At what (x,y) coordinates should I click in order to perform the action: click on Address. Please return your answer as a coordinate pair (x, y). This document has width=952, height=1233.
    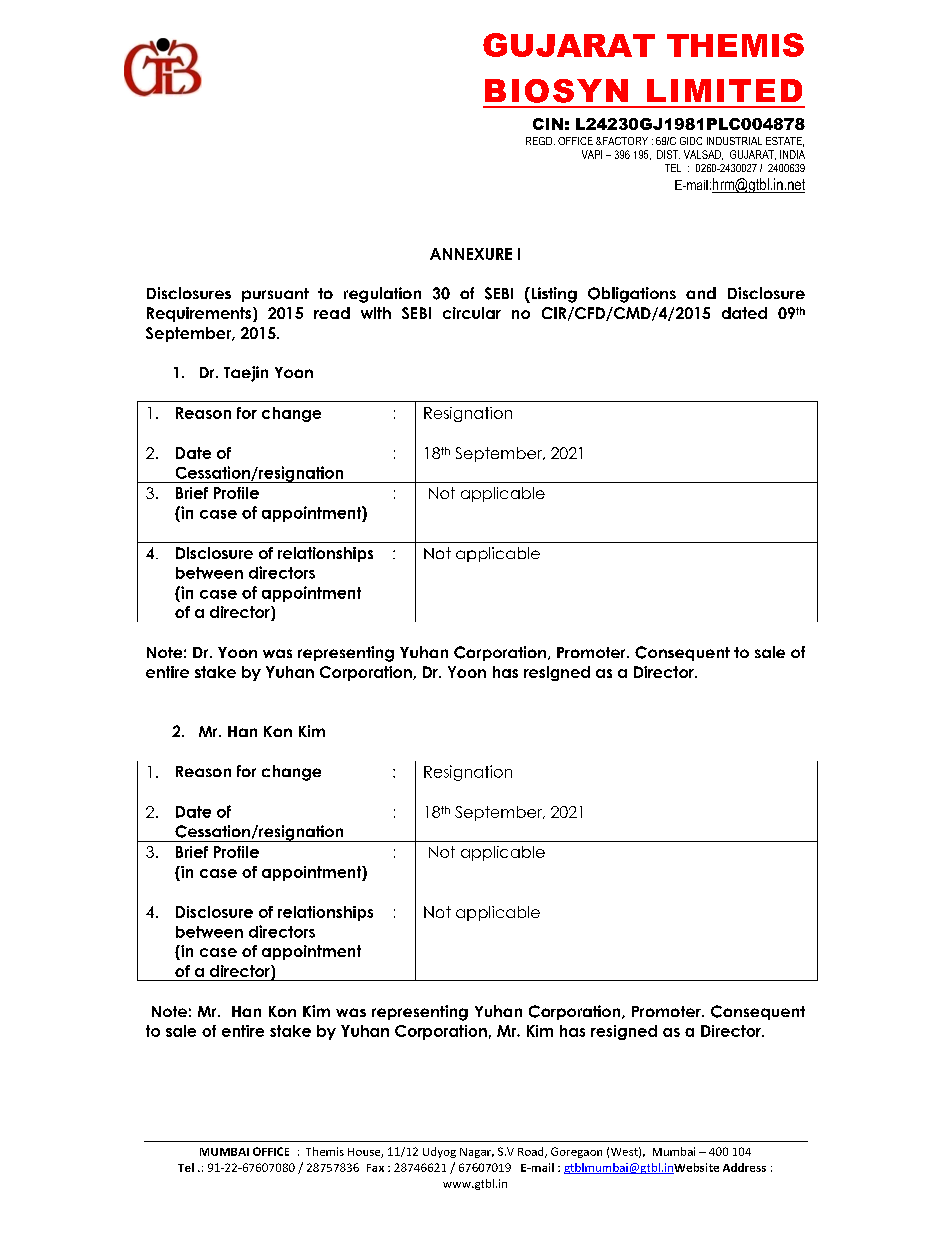
    Looking at the image, I should click on (744, 1167).
